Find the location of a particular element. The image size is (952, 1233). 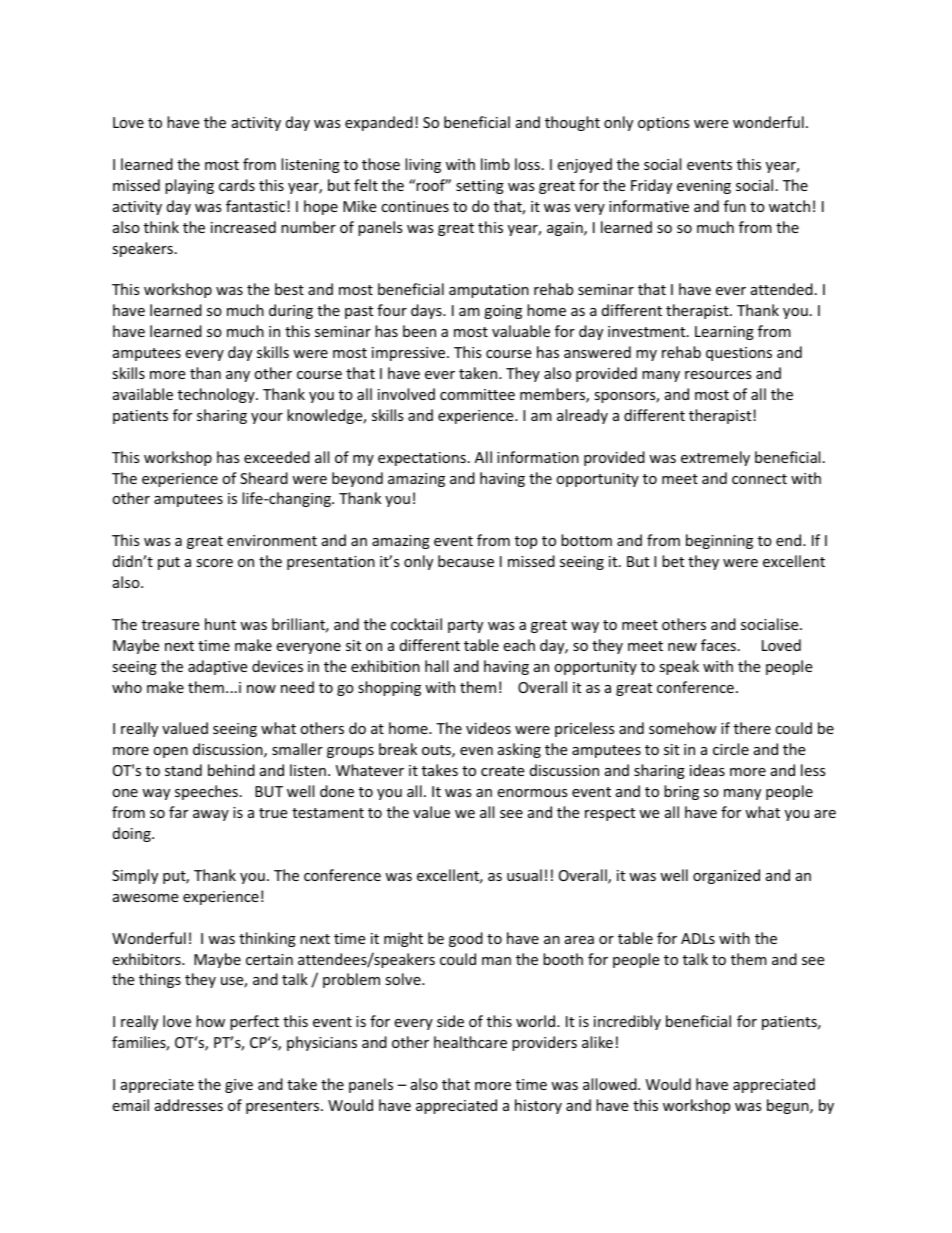

healthcare is located at coordinates (470, 1042).
